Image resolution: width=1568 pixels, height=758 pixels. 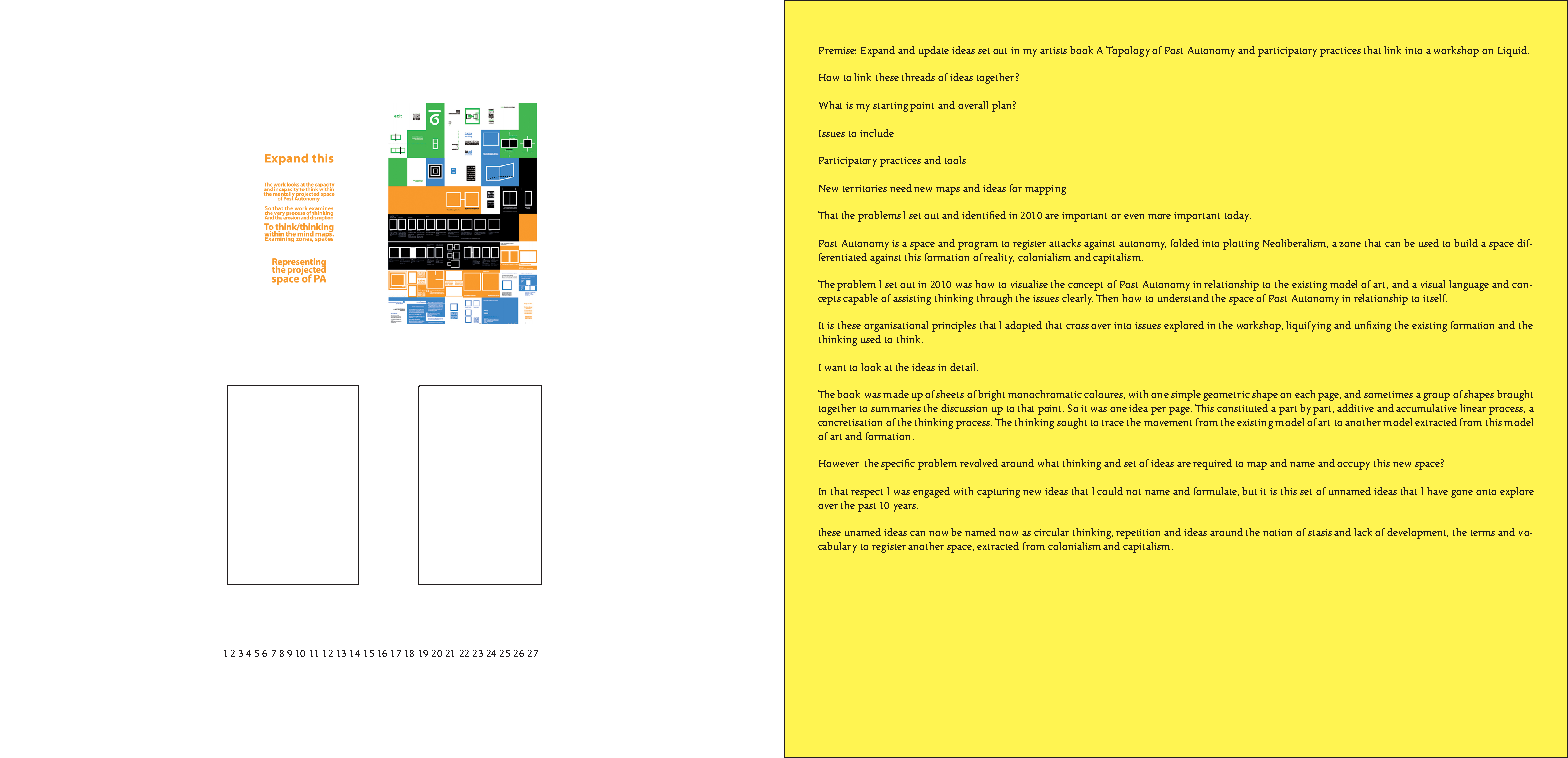 What do you see at coordinates (1138, 534) in the screenshot?
I see `repetition` at bounding box center [1138, 534].
